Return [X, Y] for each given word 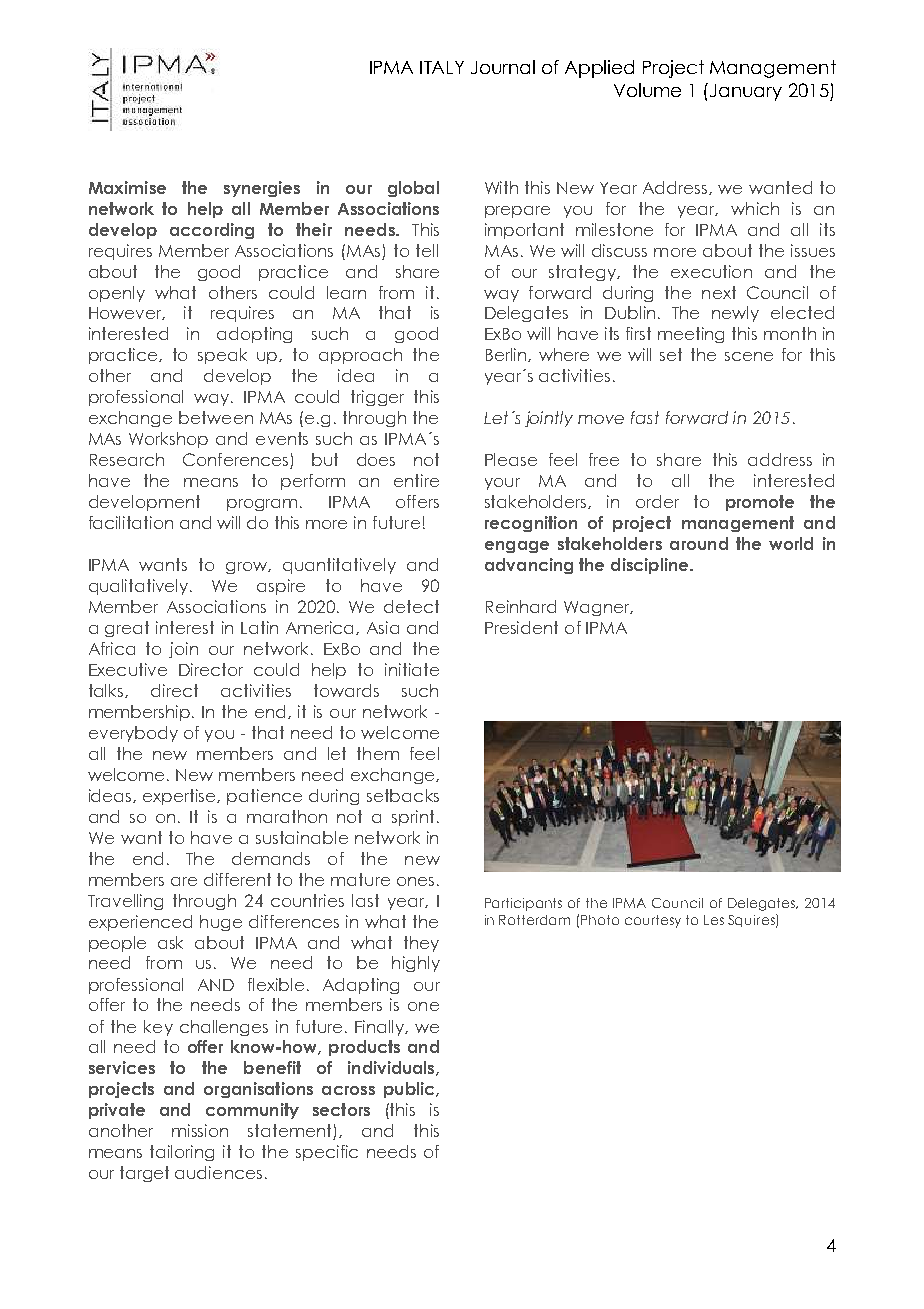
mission [200, 1130]
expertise [181, 797]
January [746, 92]
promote [760, 503]
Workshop [168, 440]
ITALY [442, 67]
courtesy [653, 921]
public [410, 1090]
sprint [413, 818]
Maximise [127, 187]
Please [511, 459]
